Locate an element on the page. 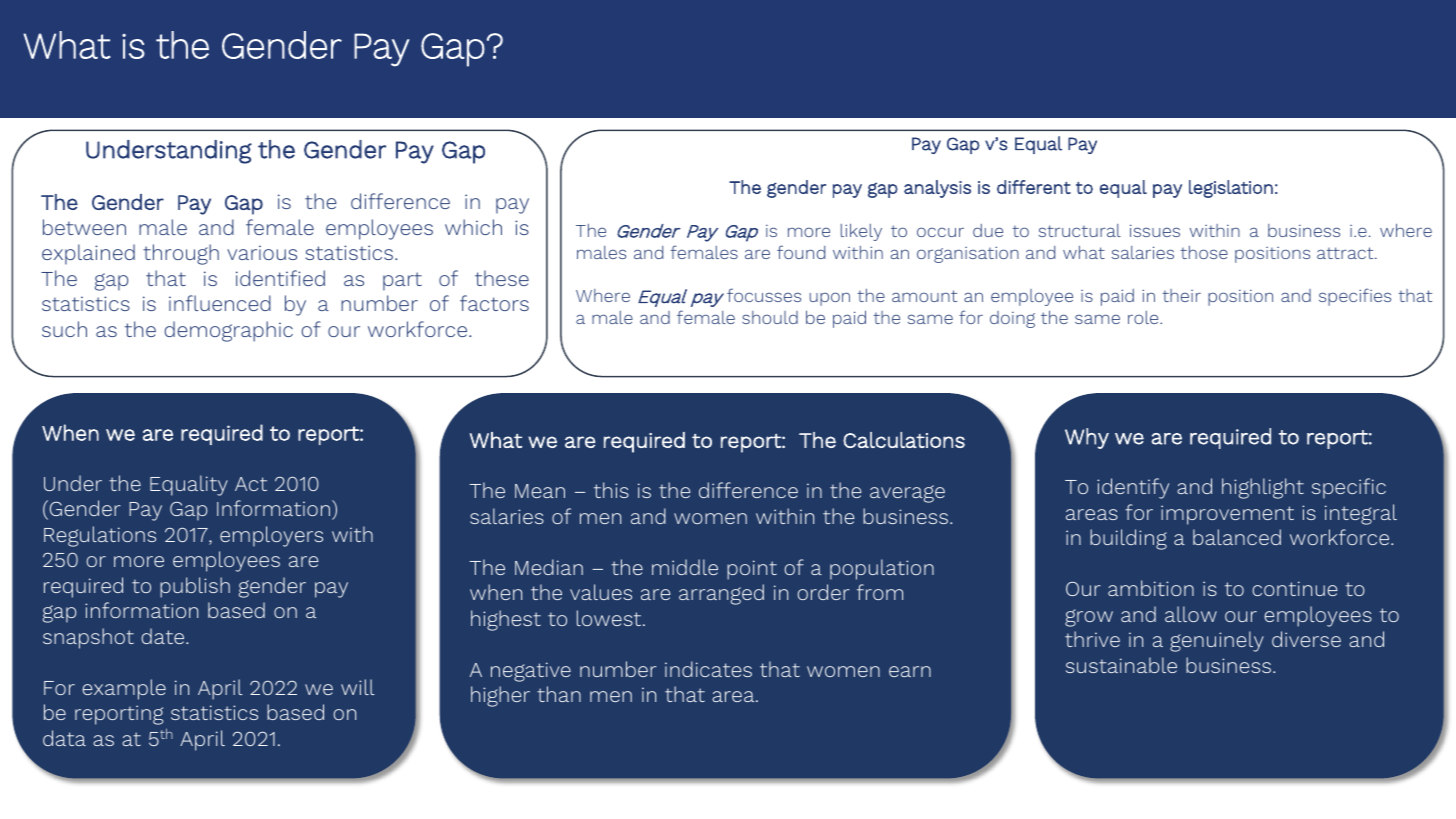  sustainable is located at coordinates (1121, 665).
